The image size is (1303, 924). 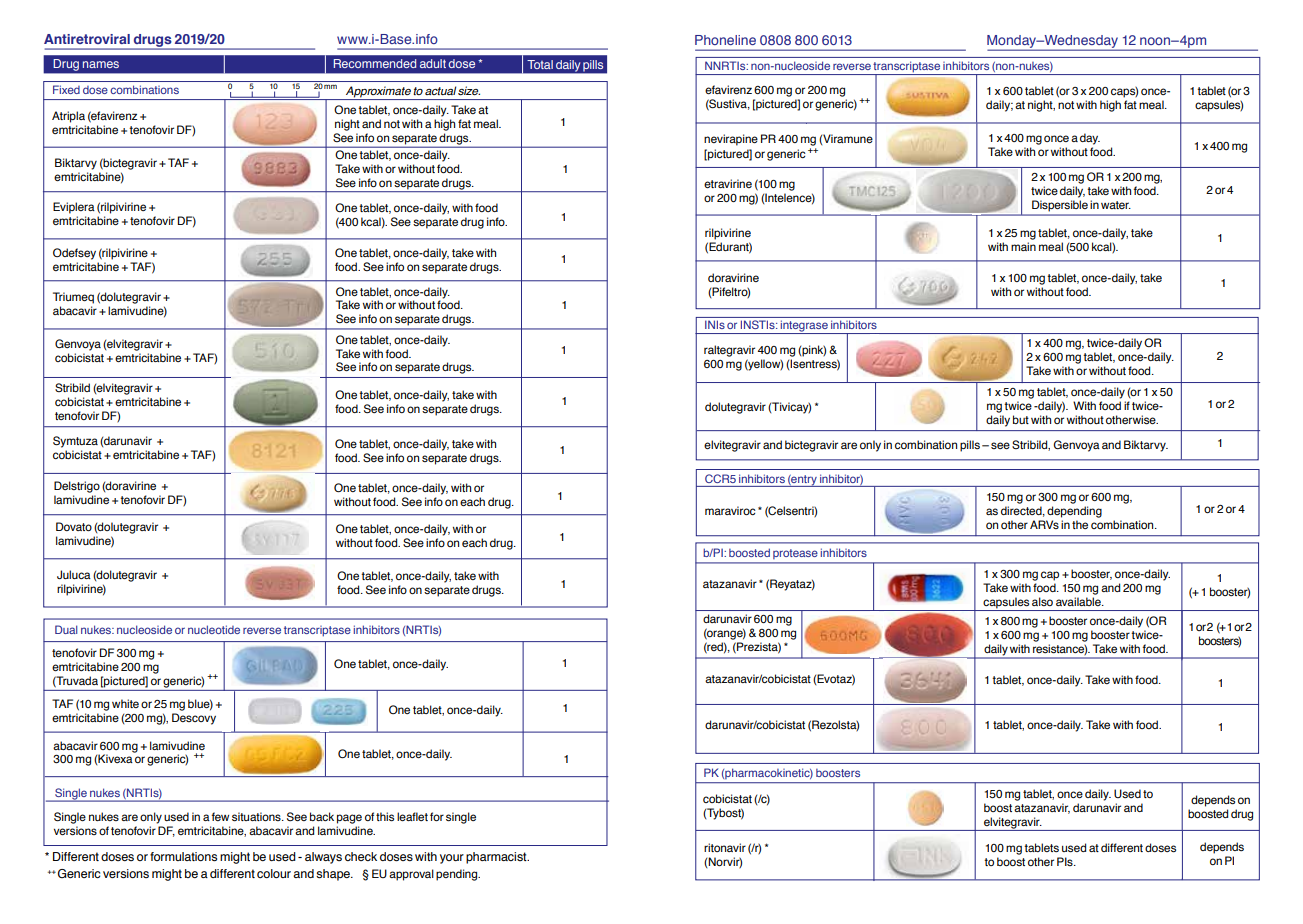 What do you see at coordinates (220, 816) in the screenshot?
I see `few` at bounding box center [220, 816].
